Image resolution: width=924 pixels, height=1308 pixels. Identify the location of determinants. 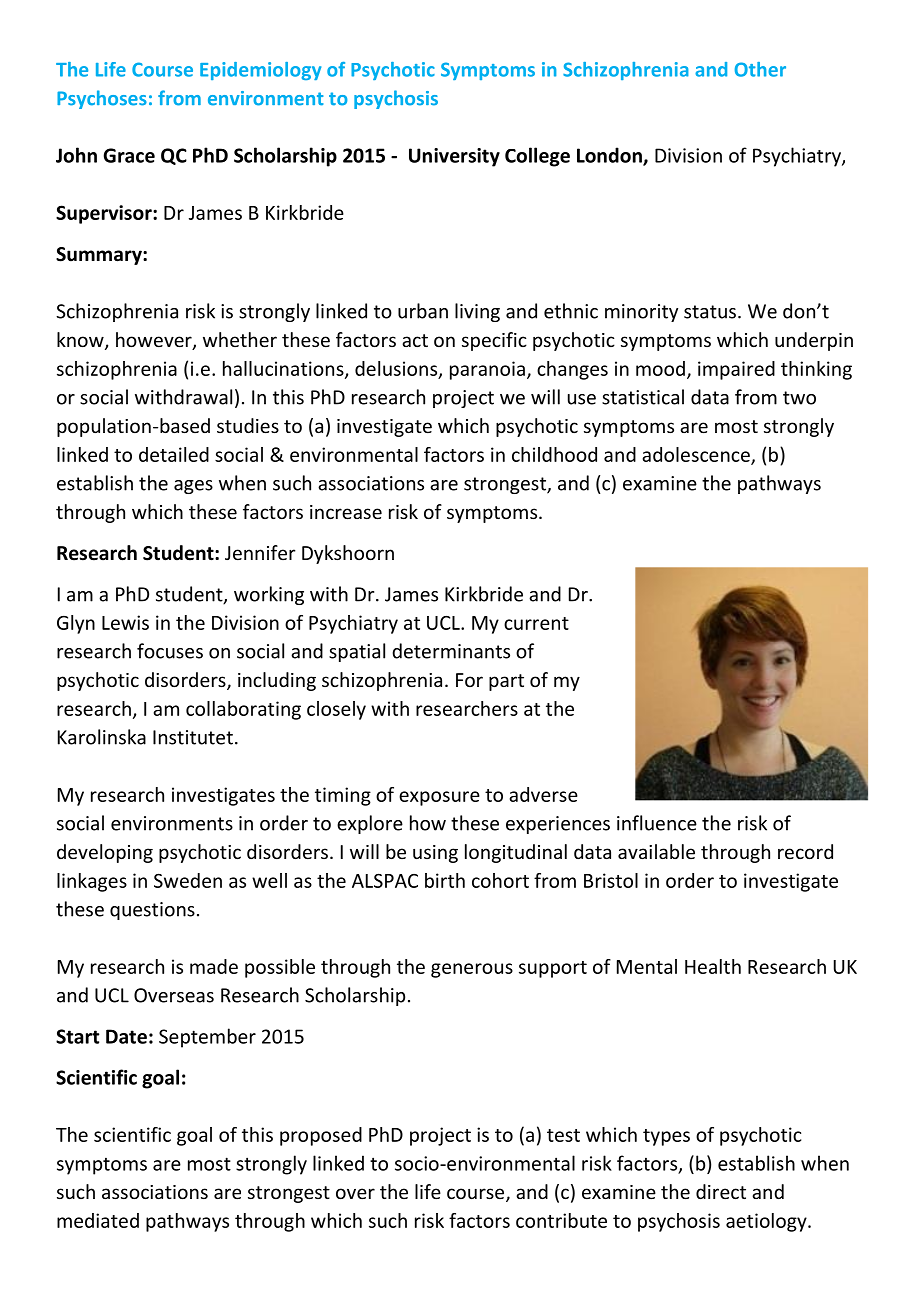
(451, 651).
